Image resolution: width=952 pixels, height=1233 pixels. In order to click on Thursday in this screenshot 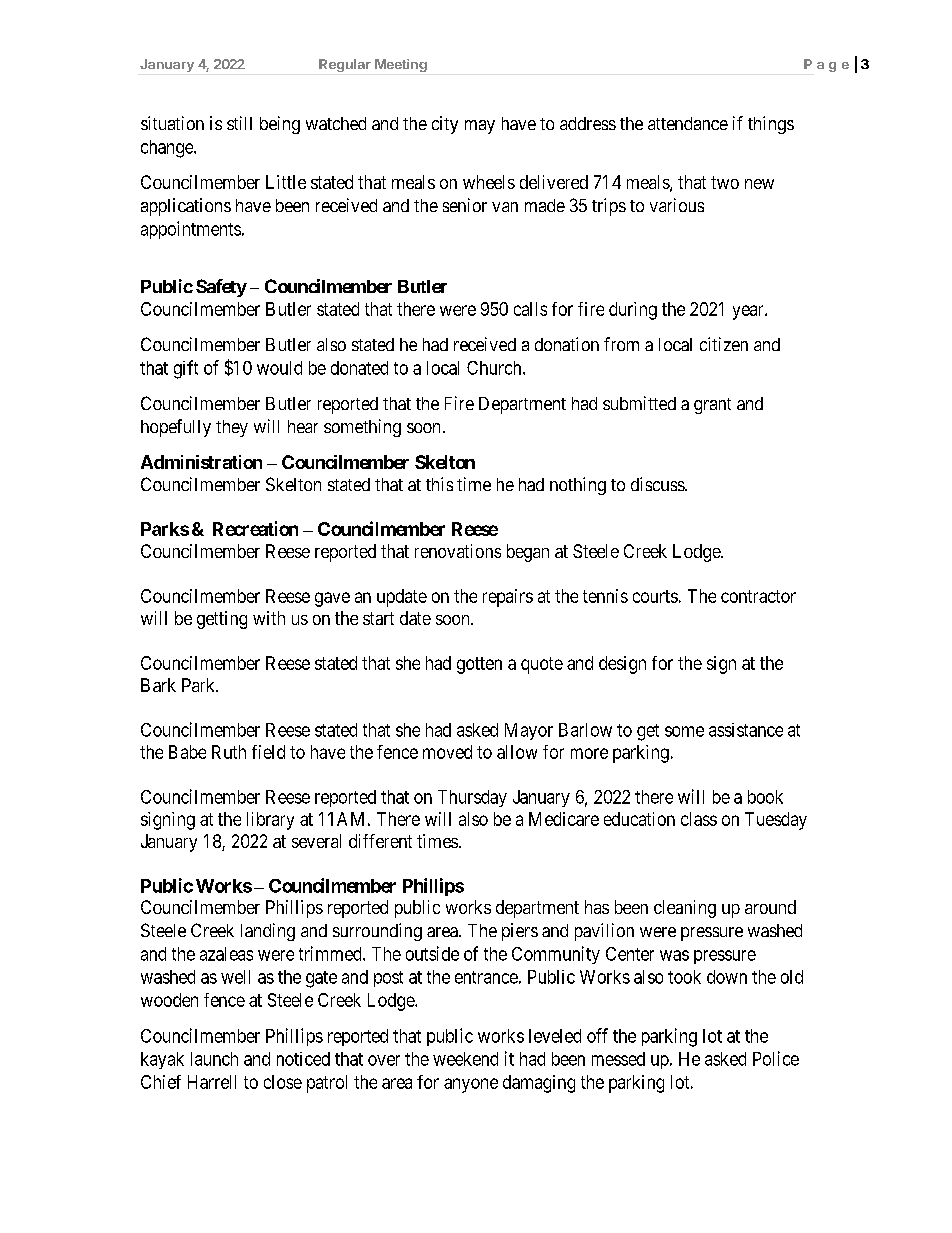, I will do `click(472, 798)`.
